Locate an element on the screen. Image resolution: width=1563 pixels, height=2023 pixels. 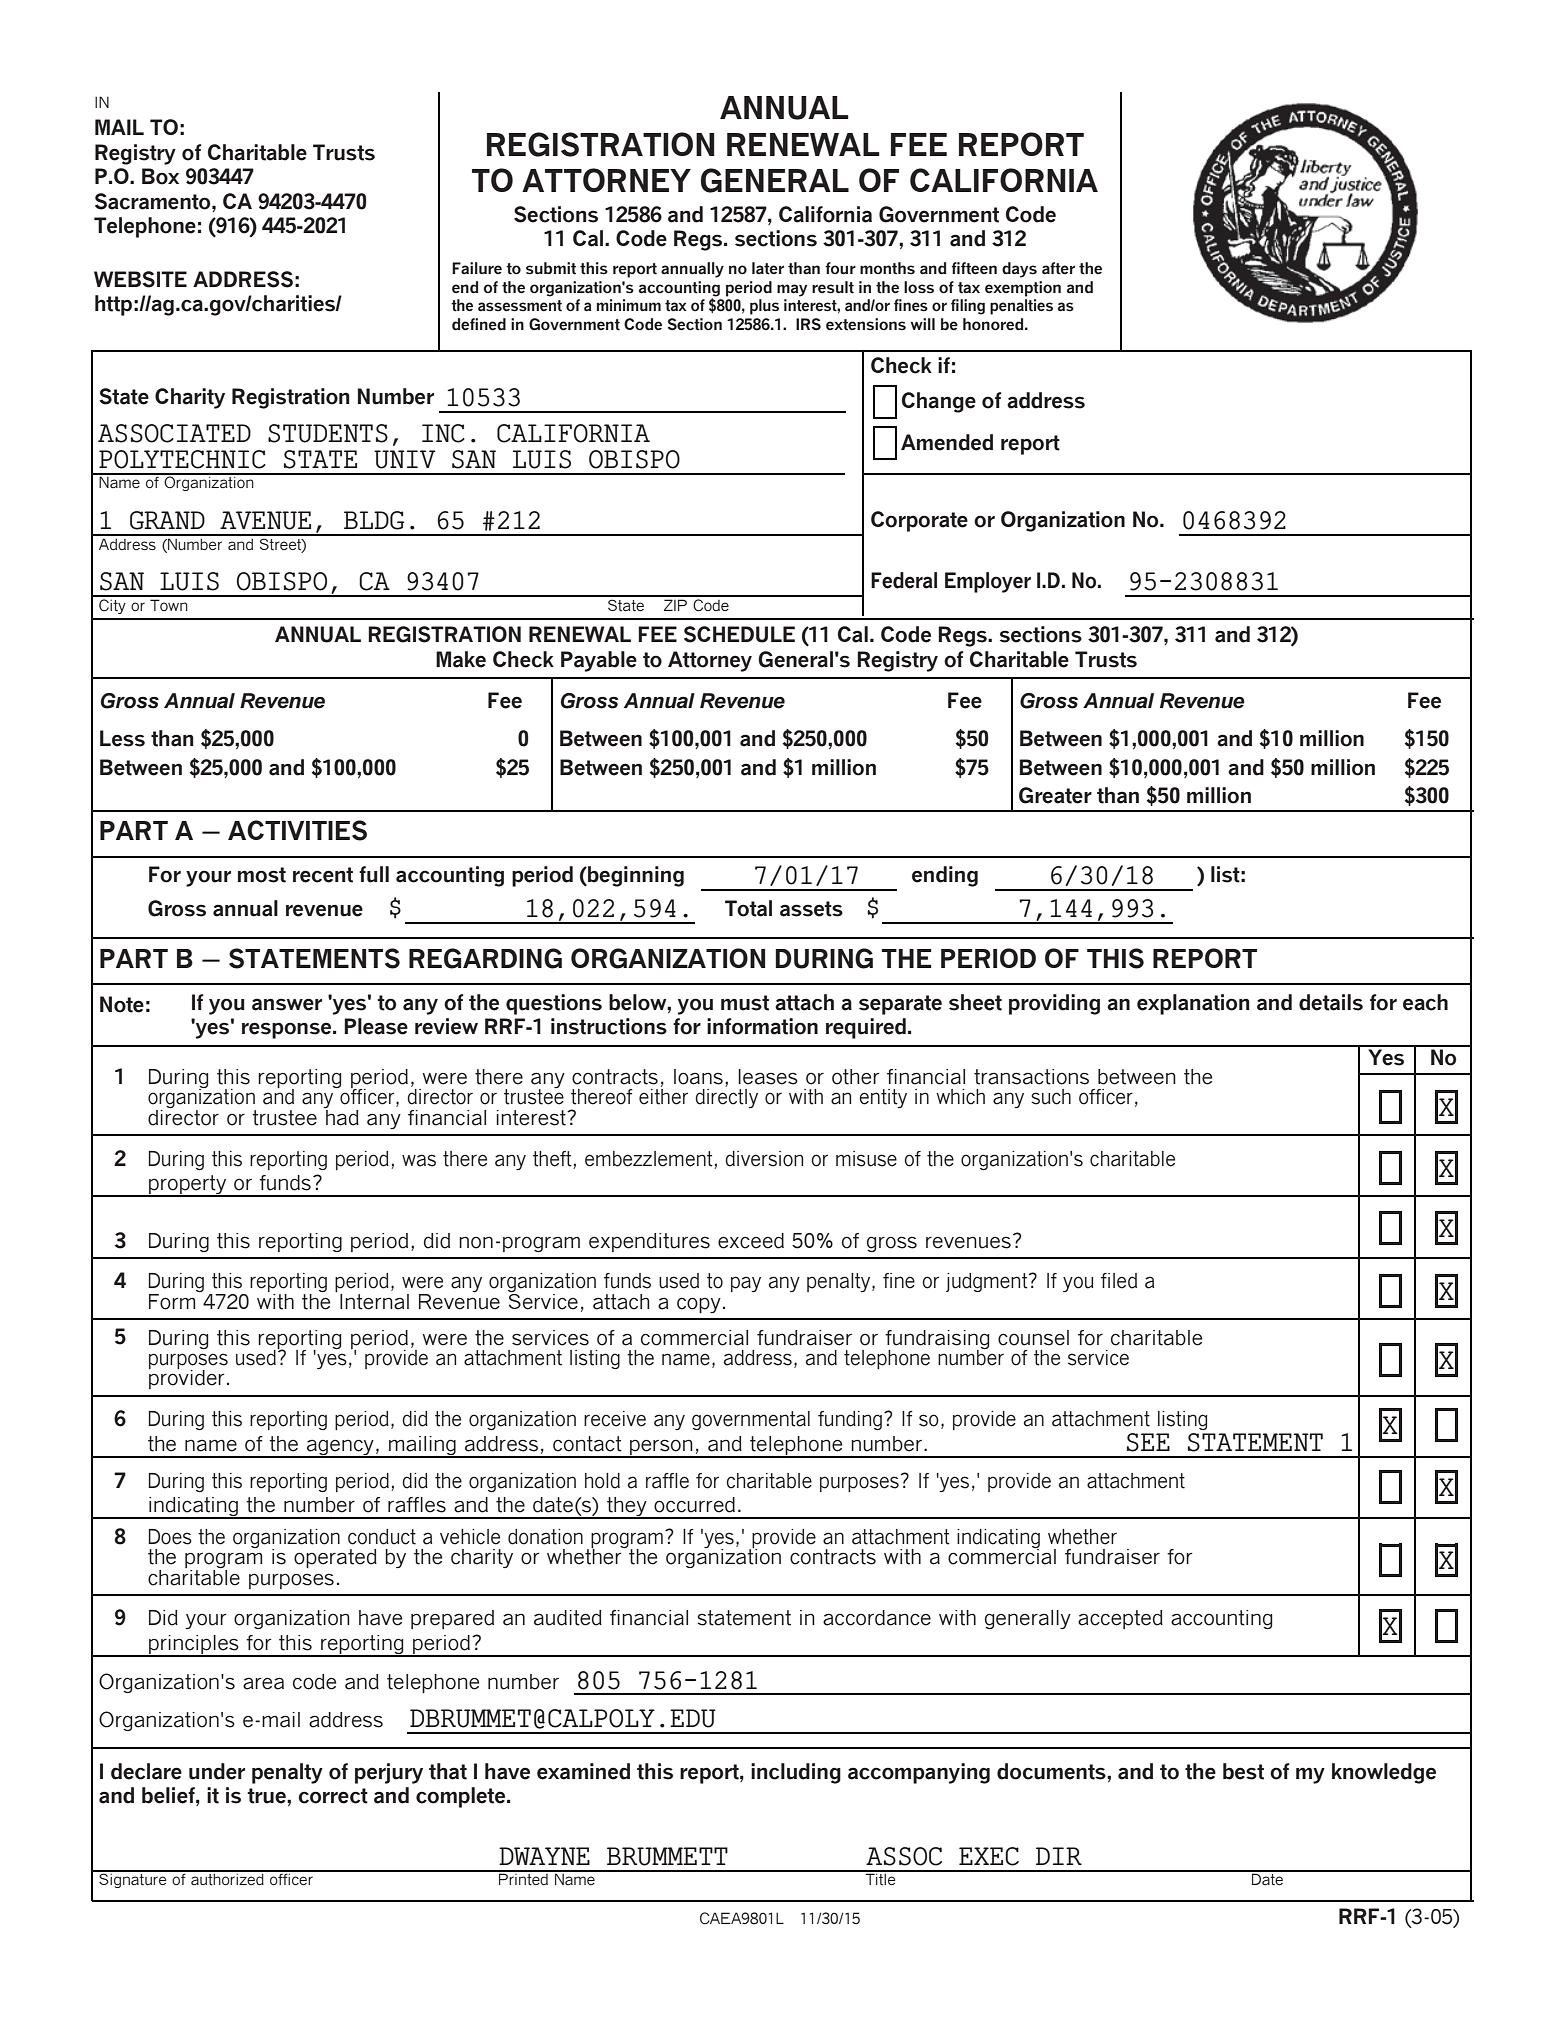
SCHEDULE is located at coordinates (739, 634).
